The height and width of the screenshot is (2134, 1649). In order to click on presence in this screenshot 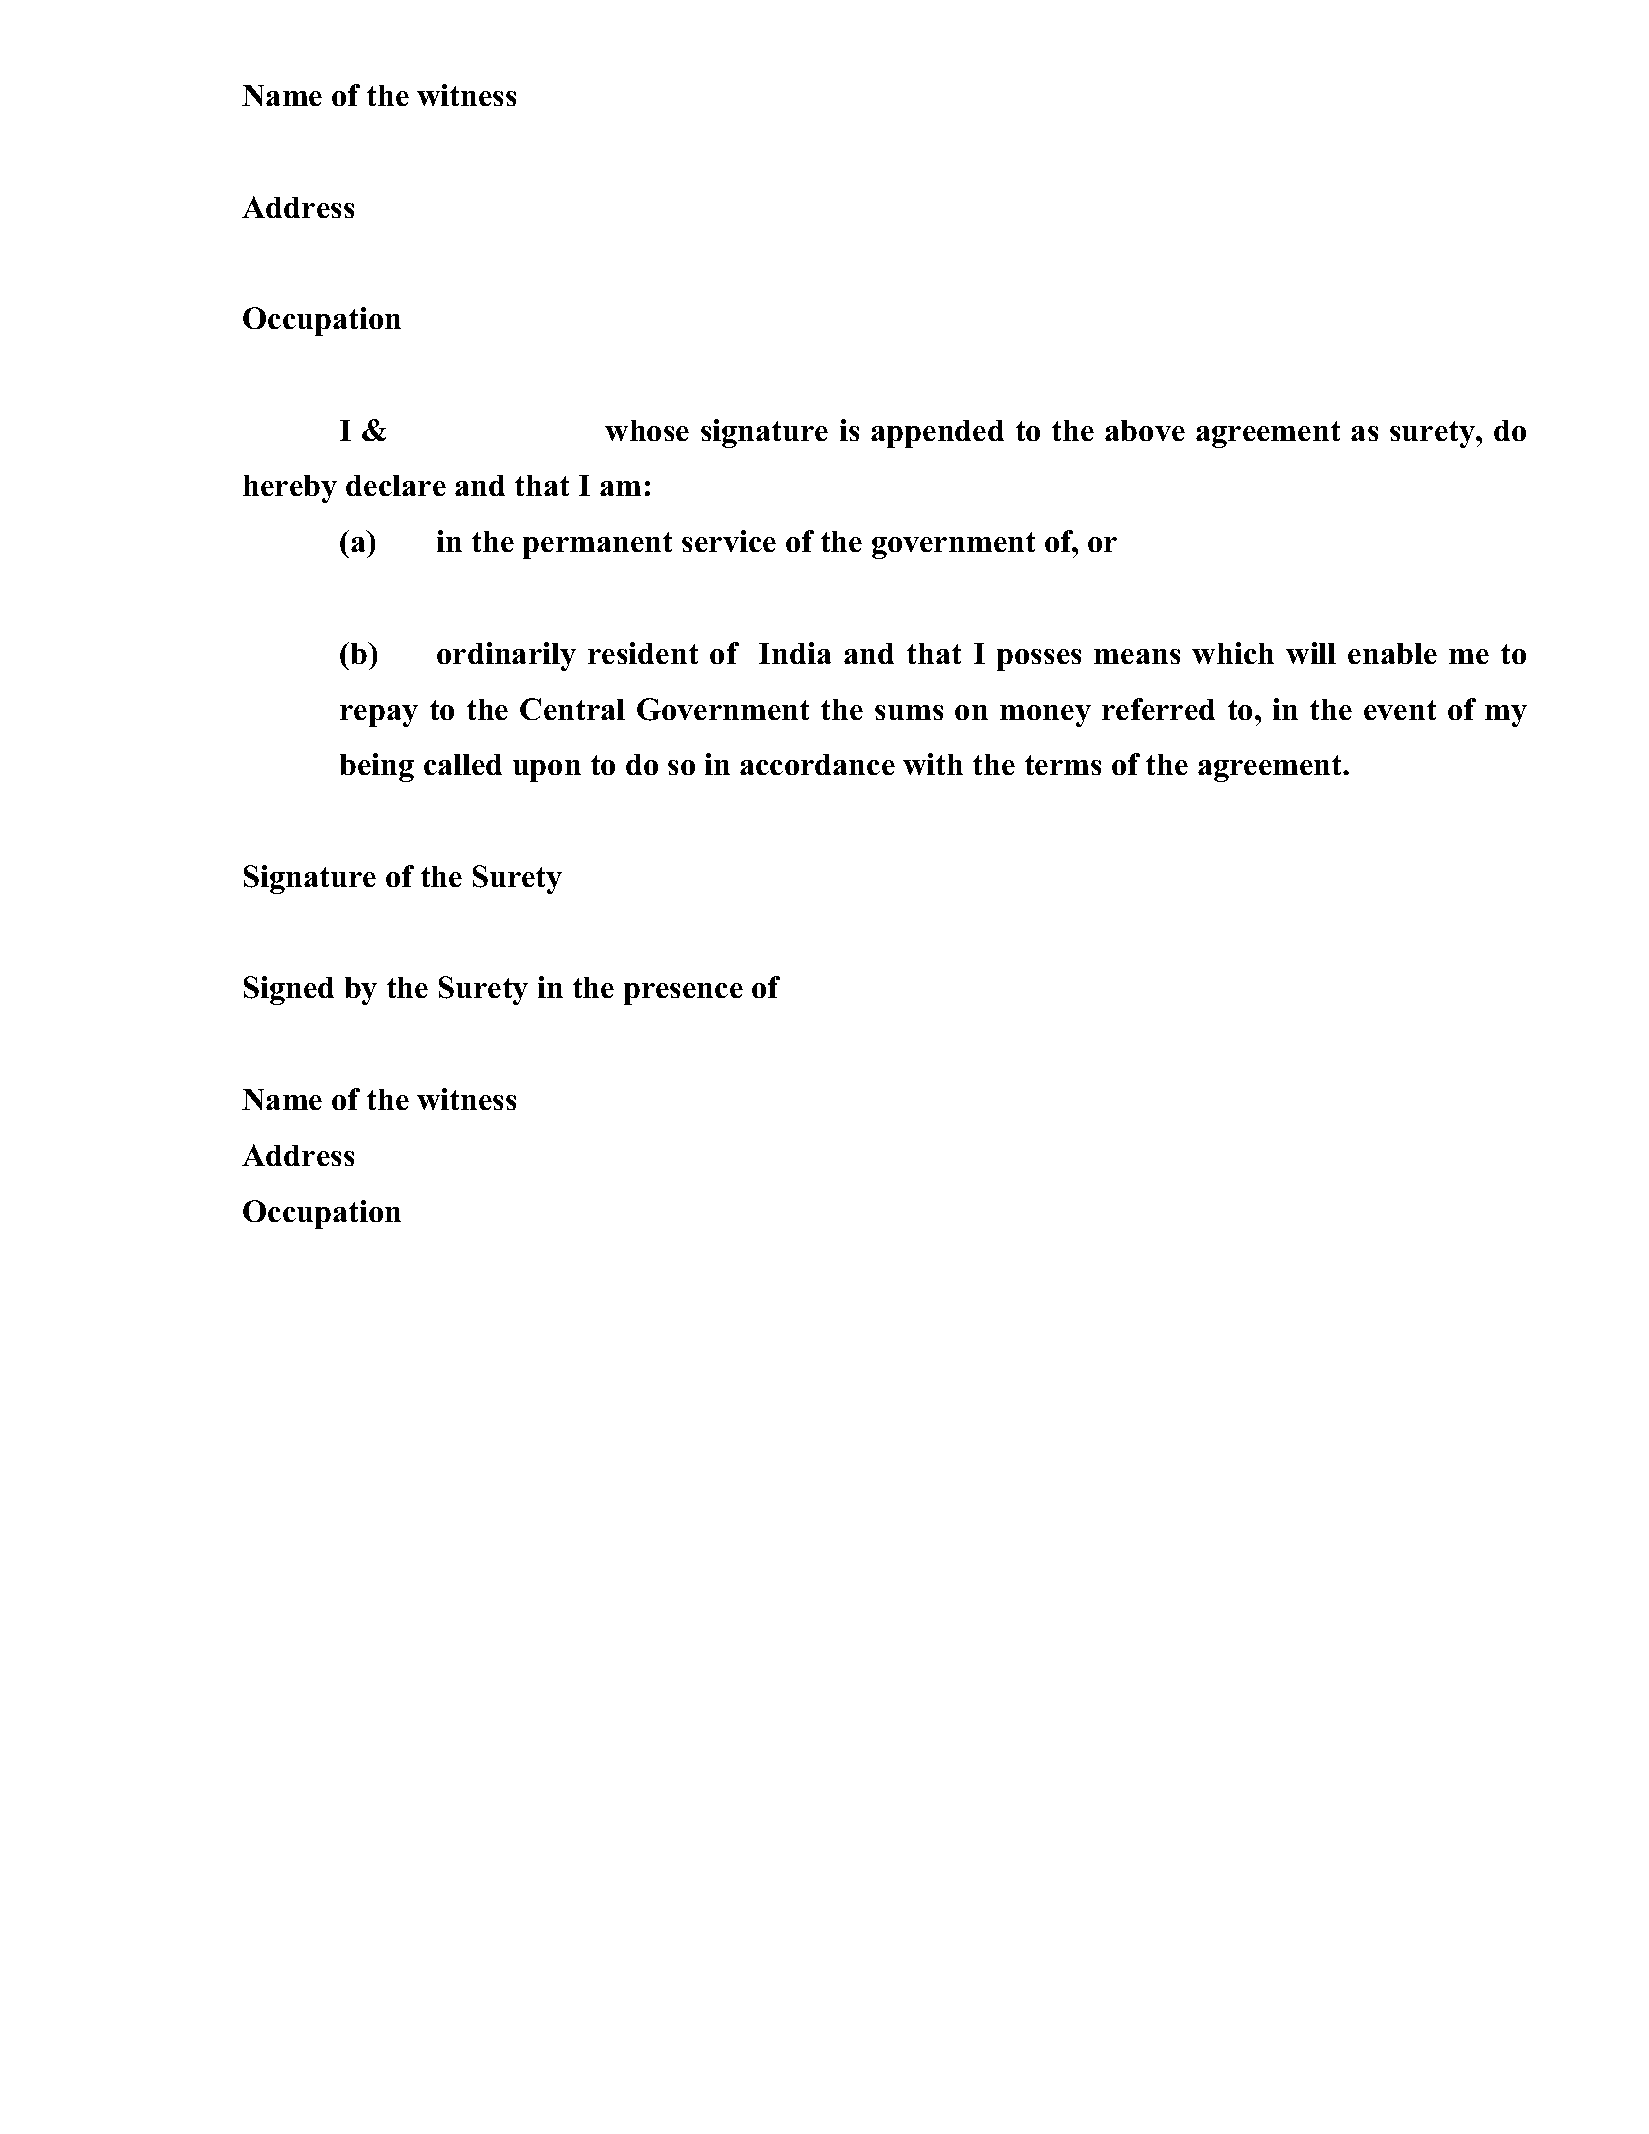, I will do `click(683, 994)`.
